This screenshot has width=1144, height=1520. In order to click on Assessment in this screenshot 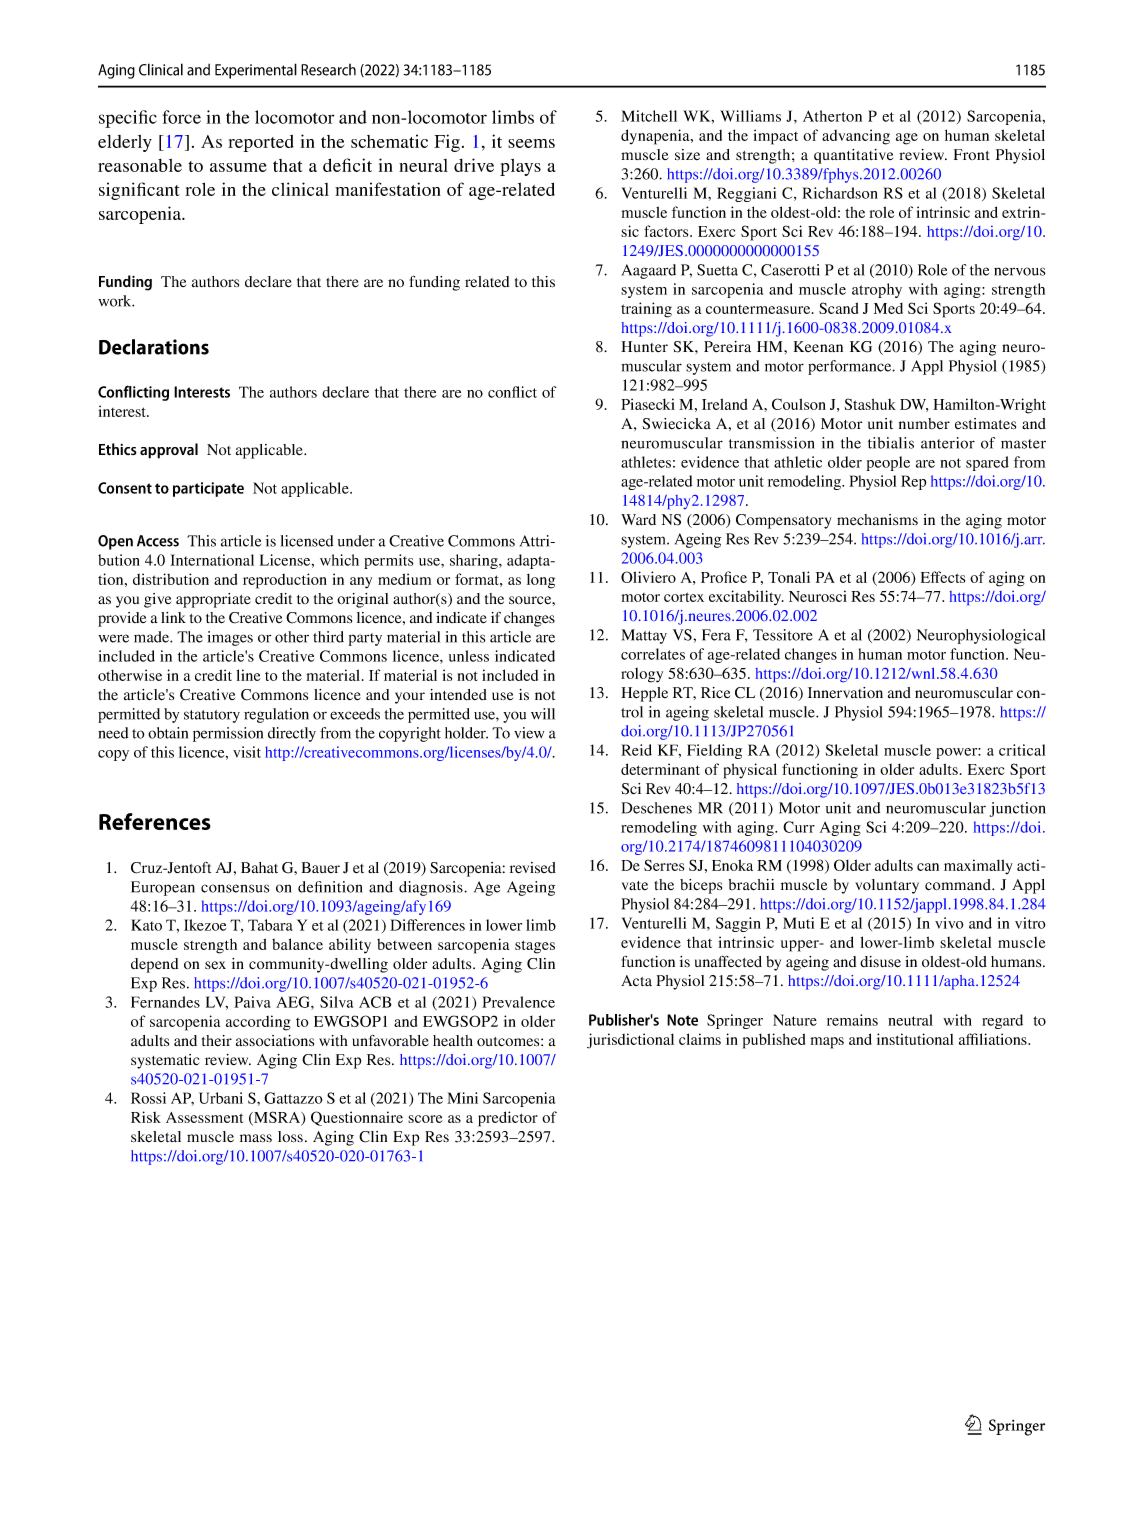, I will do `click(204, 1117)`.
